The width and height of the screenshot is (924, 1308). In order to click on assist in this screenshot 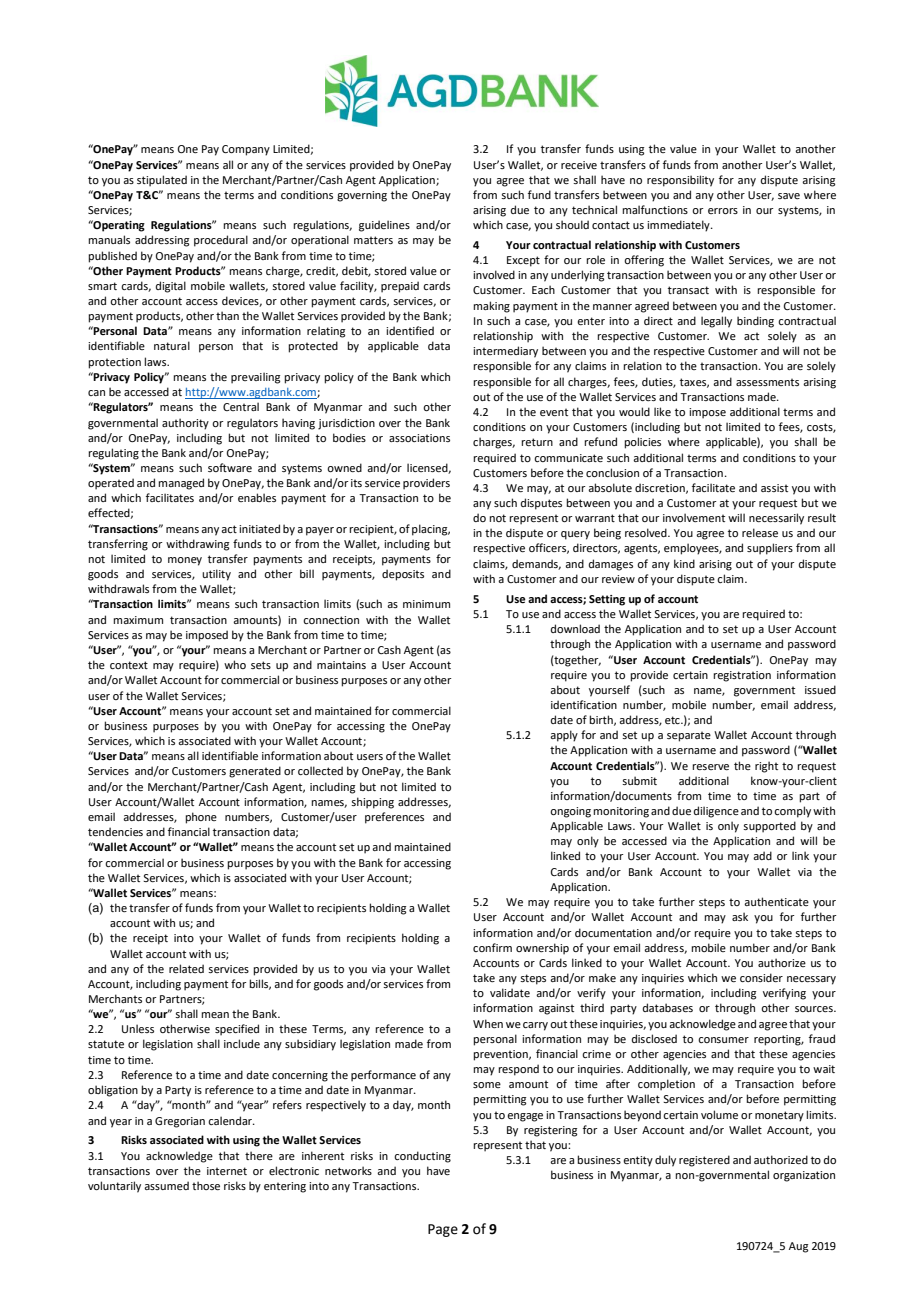, I will do `click(774, 488)`.
